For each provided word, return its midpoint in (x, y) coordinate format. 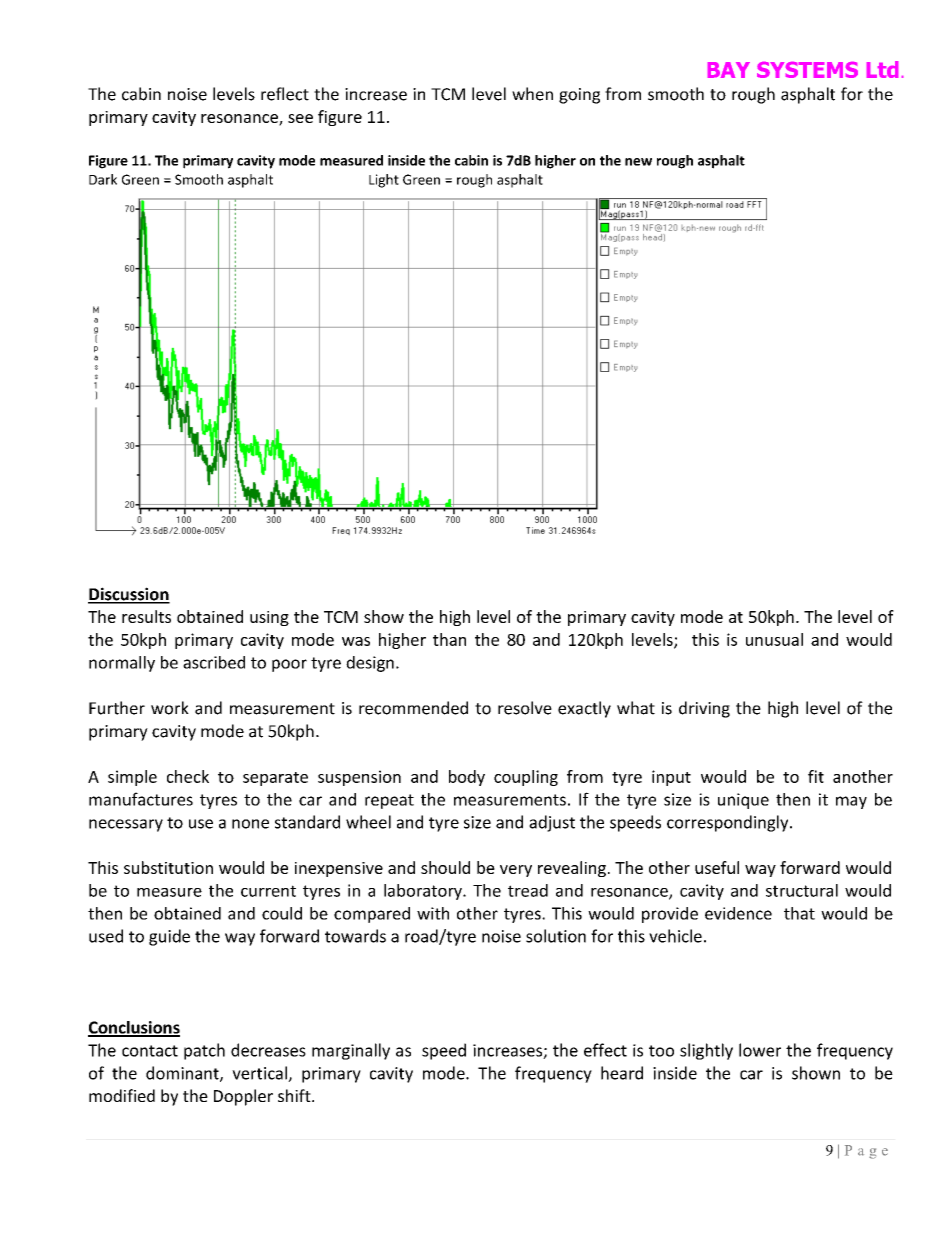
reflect (285, 94)
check (188, 776)
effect (605, 1050)
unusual (774, 639)
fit (816, 776)
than (449, 639)
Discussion (129, 595)
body (467, 778)
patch (204, 1051)
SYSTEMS (807, 70)
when (532, 94)
